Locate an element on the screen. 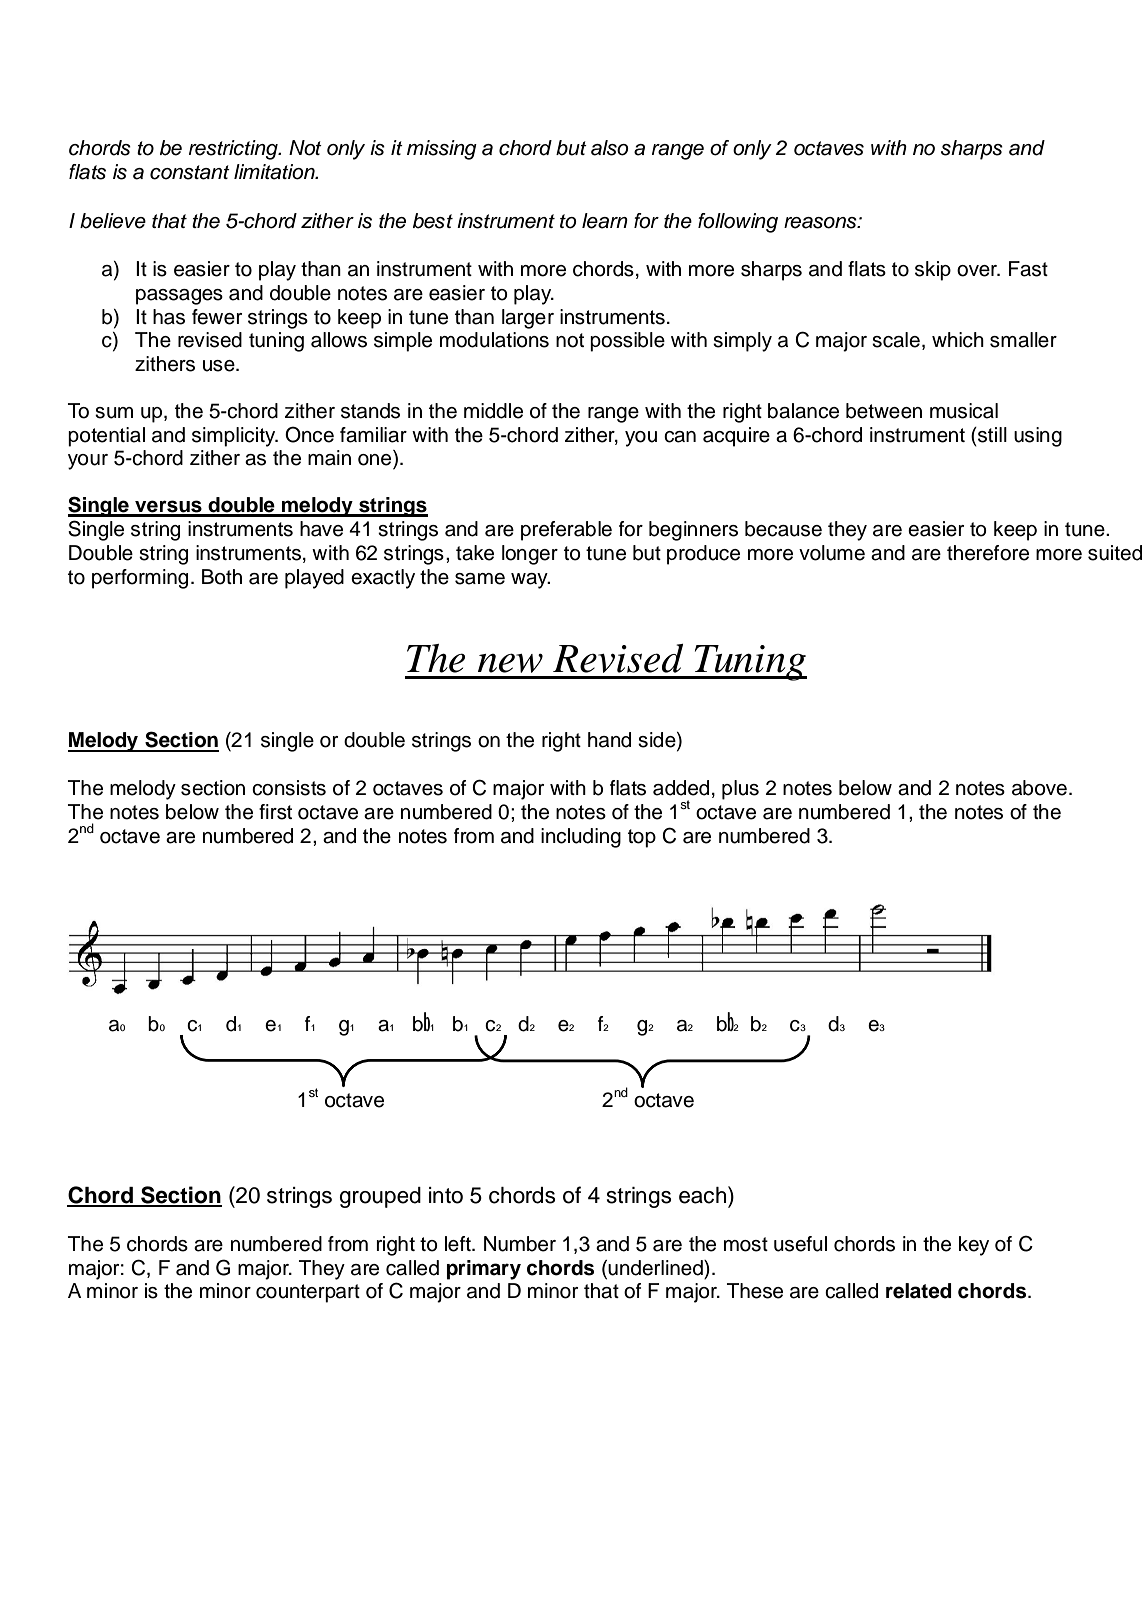 The height and width of the screenshot is (1619, 1145). above is located at coordinates (1039, 788).
